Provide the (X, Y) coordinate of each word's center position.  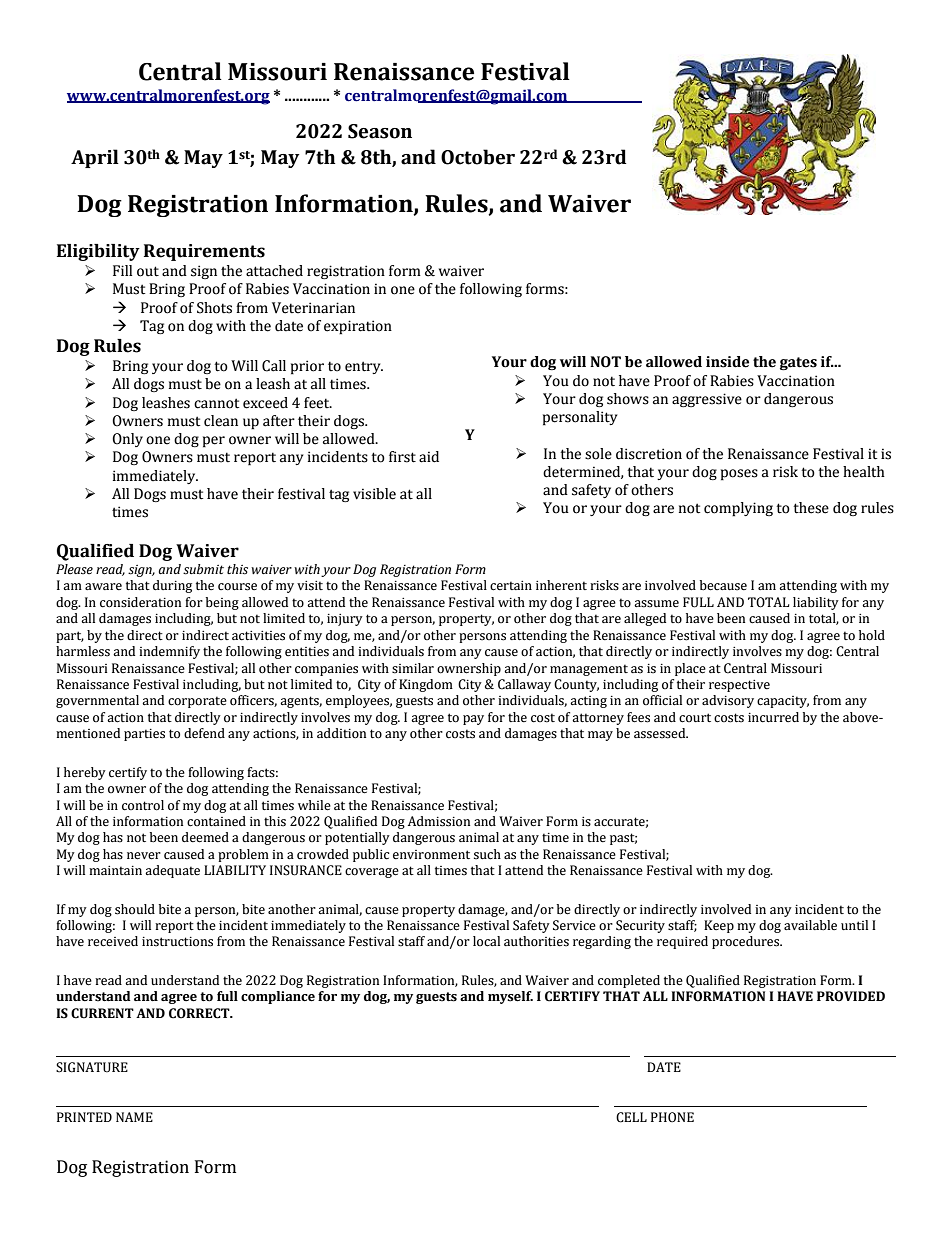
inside (727, 362)
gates (798, 363)
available (810, 925)
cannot (216, 403)
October (478, 157)
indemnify (169, 652)
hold (872, 635)
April (95, 158)
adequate (172, 871)
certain (511, 586)
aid (429, 457)
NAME (134, 1117)
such (487, 854)
